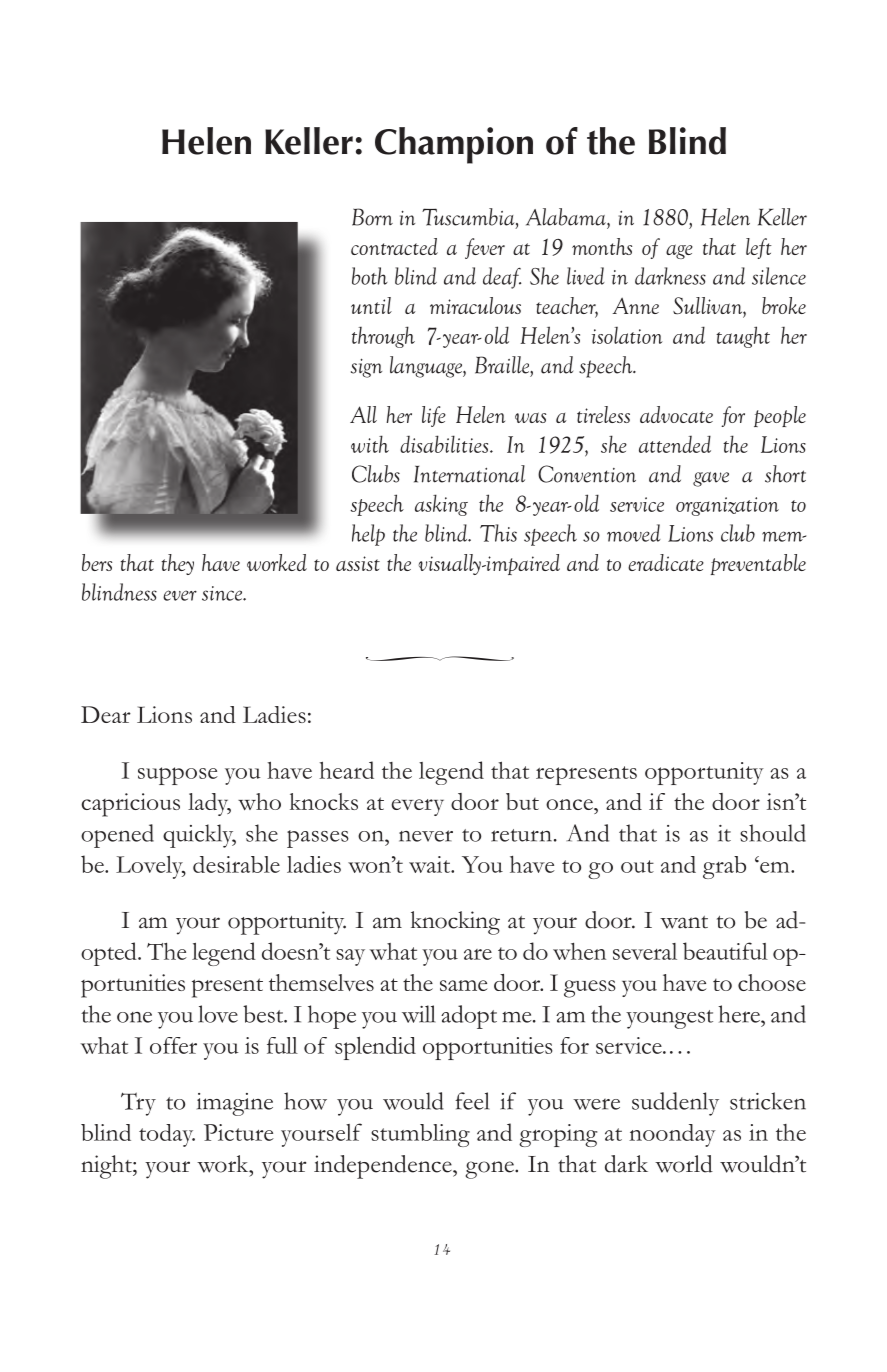 The height and width of the image is (1372, 887). I want to click on Born, so click(372, 217).
